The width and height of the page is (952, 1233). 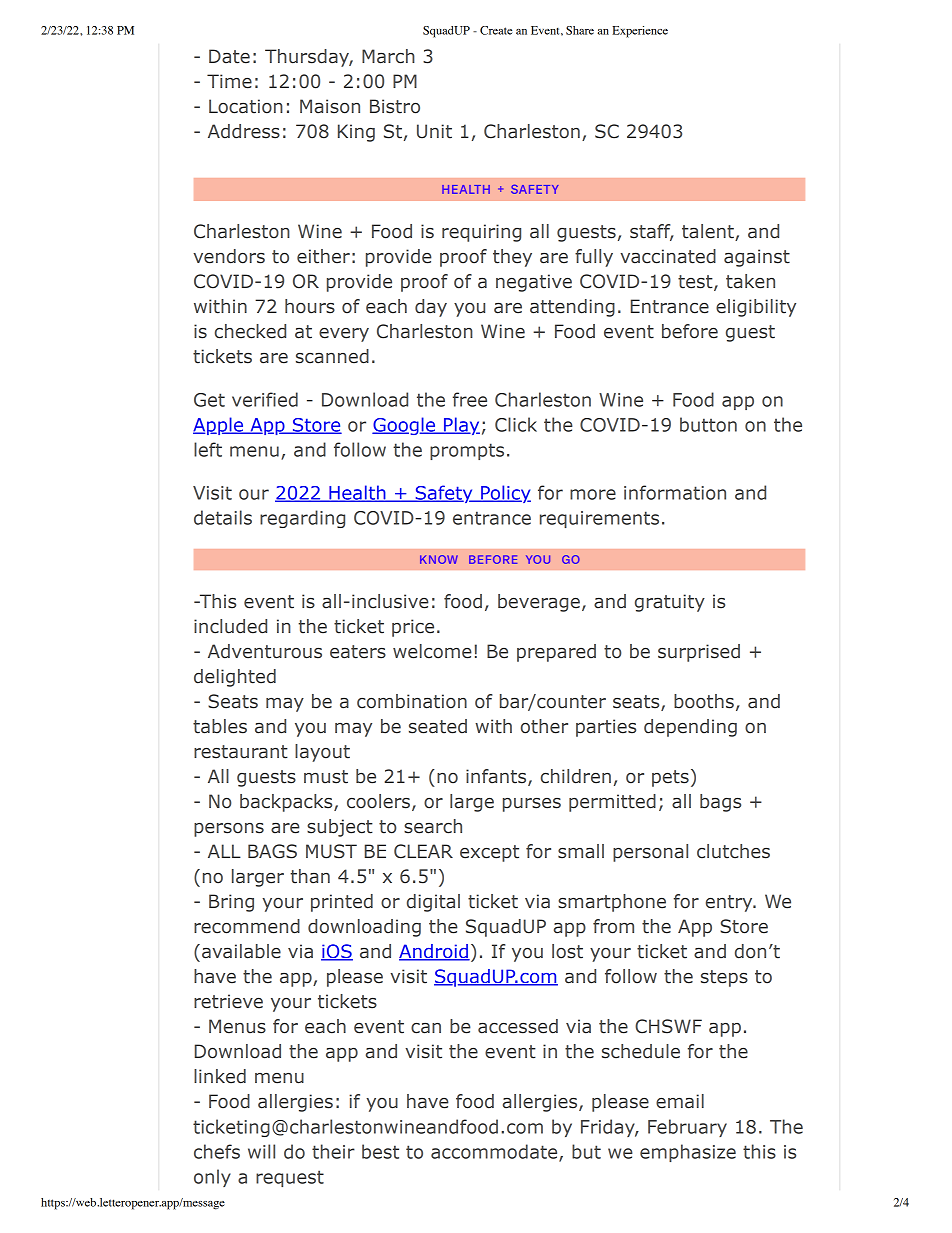 I want to click on Time, so click(x=229, y=81).
